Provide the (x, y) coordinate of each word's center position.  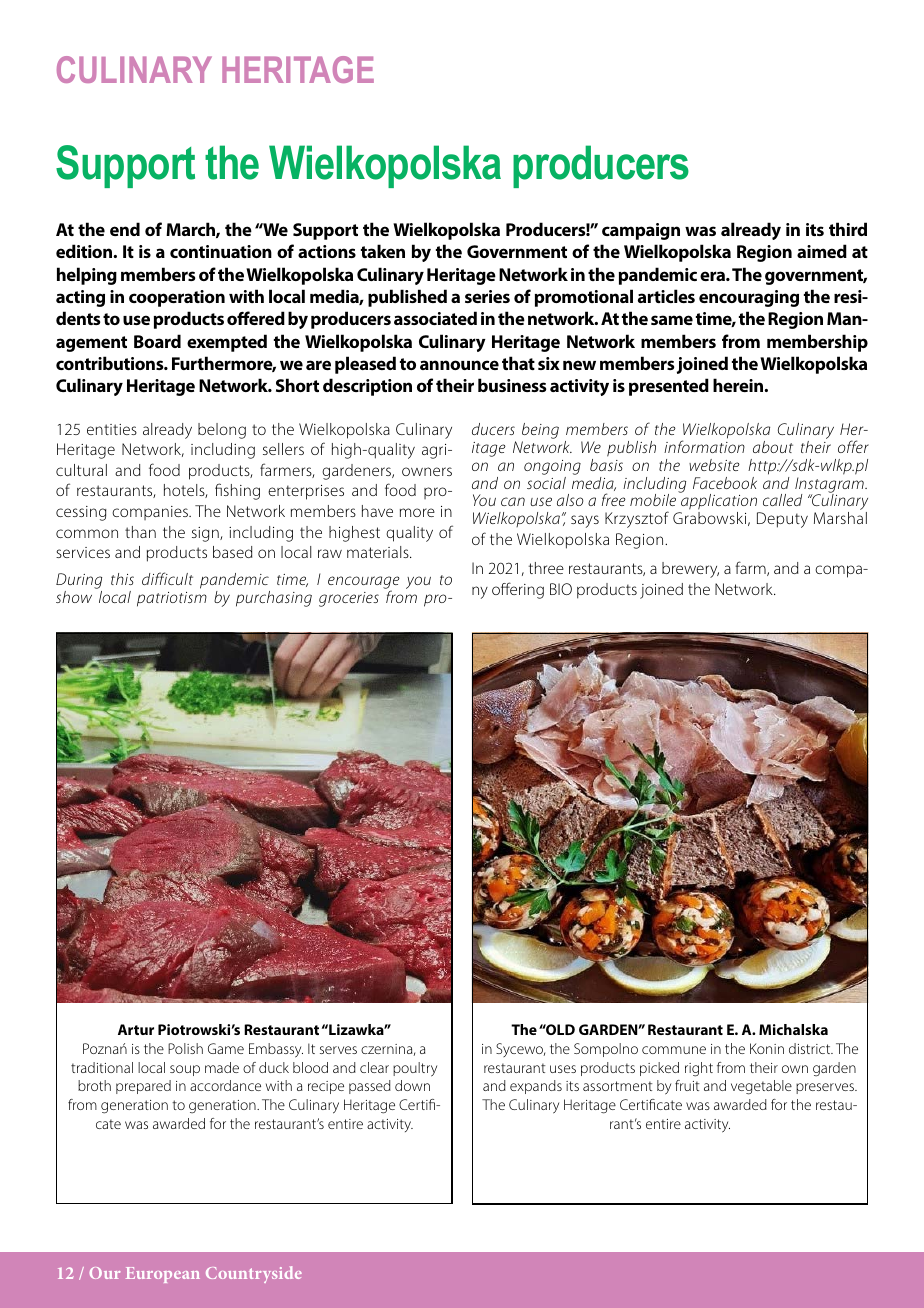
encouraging (749, 298)
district (811, 1048)
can (513, 501)
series (487, 296)
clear (374, 1067)
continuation (221, 251)
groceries (349, 599)
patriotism (172, 599)
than (140, 532)
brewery (690, 570)
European (163, 1275)
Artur (136, 1029)
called (782, 500)
